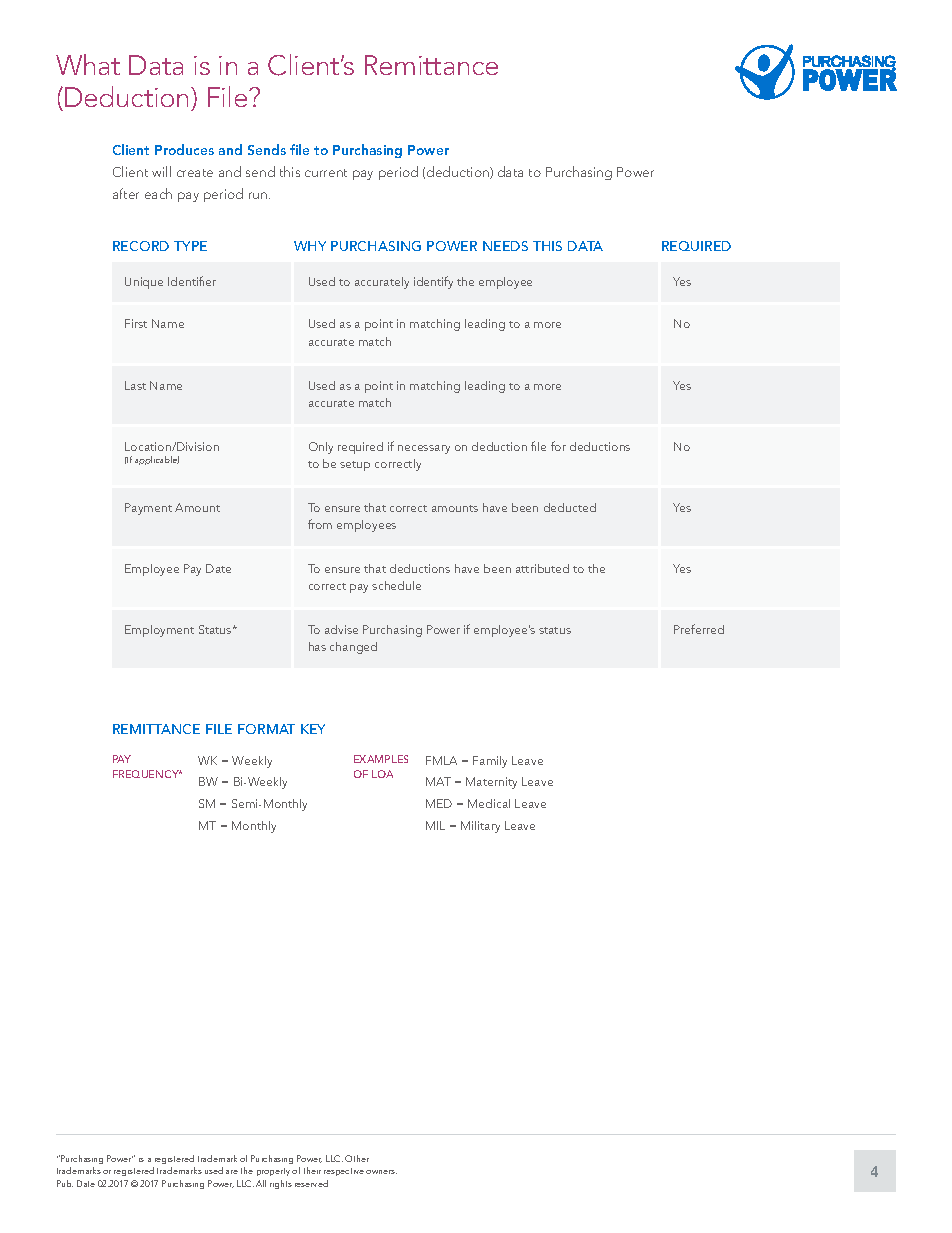 Image resolution: width=952 pixels, height=1233 pixels. What do you see at coordinates (381, 1172) in the page?
I see `owners` at bounding box center [381, 1172].
